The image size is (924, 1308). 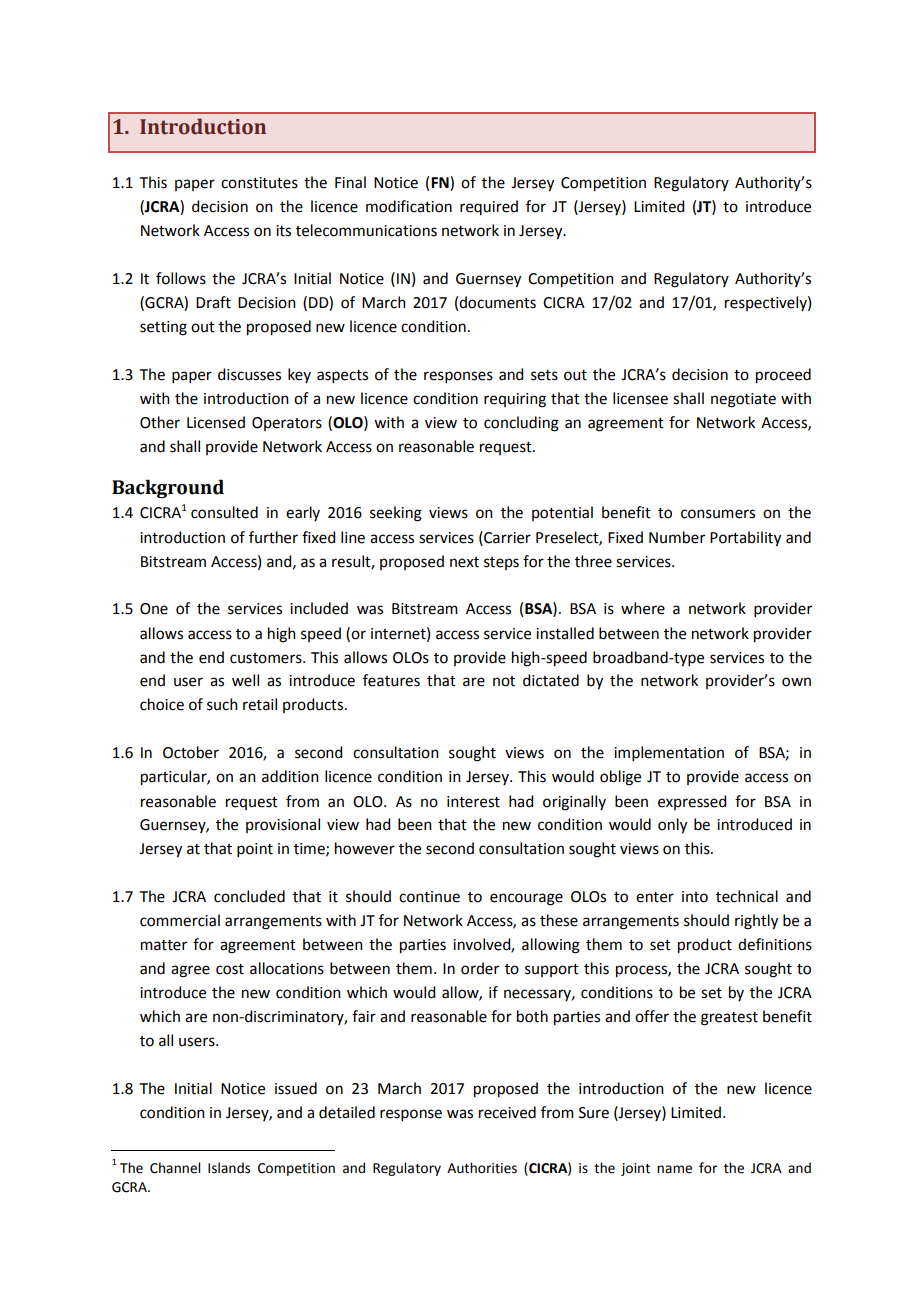 What do you see at coordinates (482, 1168) in the screenshot?
I see `Authorities` at bounding box center [482, 1168].
